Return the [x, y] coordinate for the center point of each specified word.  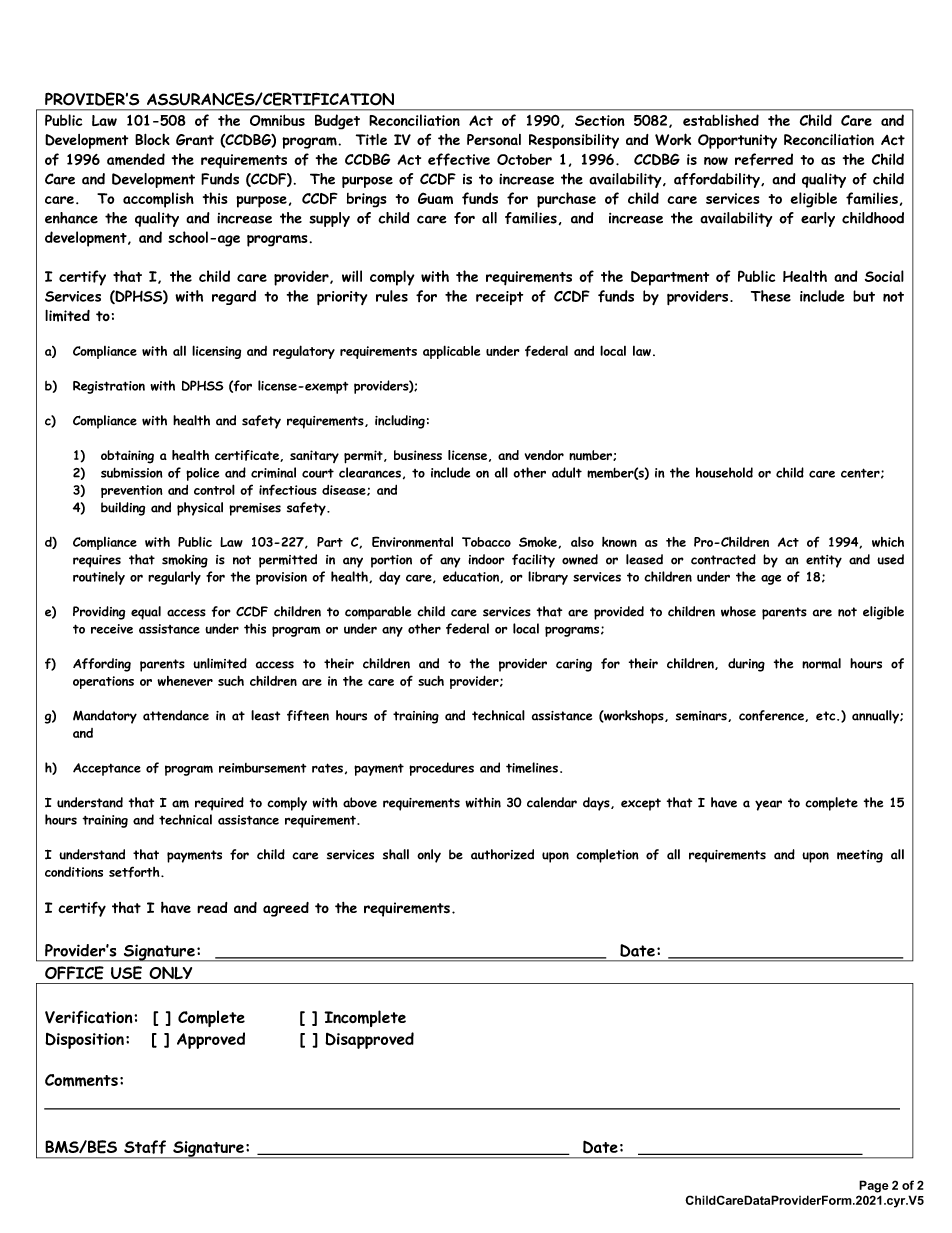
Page [874, 1186]
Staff [145, 1147]
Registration [109, 387]
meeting [860, 856]
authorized [502, 854]
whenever [185, 681]
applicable [451, 352]
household [724, 472]
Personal [494, 139]
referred [764, 159]
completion [607, 856]
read [212, 907]
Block [152, 139]
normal [821, 663]
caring [574, 665]
